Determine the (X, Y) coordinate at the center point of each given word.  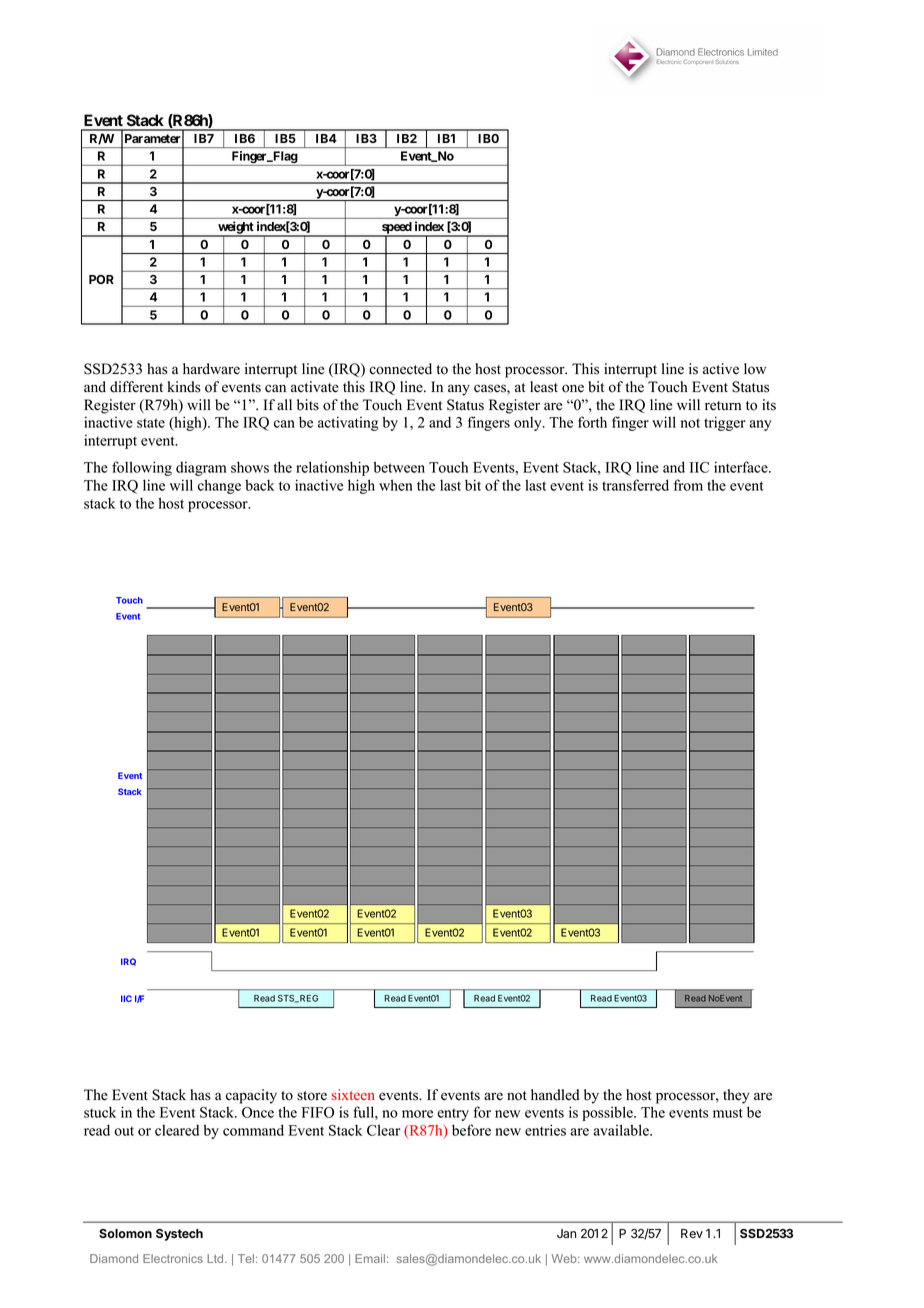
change (219, 486)
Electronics (173, 1258)
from (688, 485)
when (396, 485)
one (573, 388)
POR (101, 279)
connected (400, 369)
